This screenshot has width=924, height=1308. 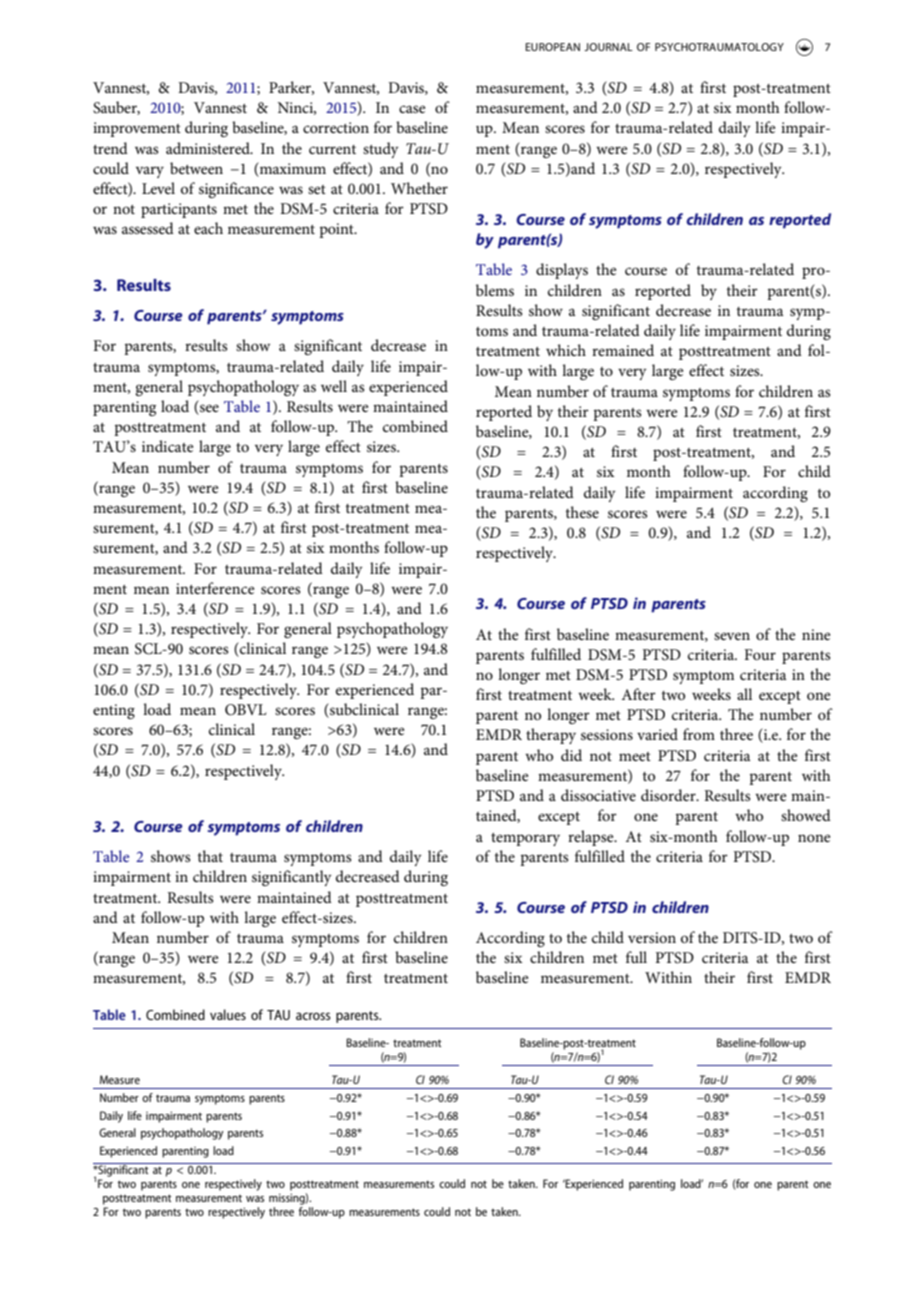 I want to click on administered, so click(x=209, y=148).
